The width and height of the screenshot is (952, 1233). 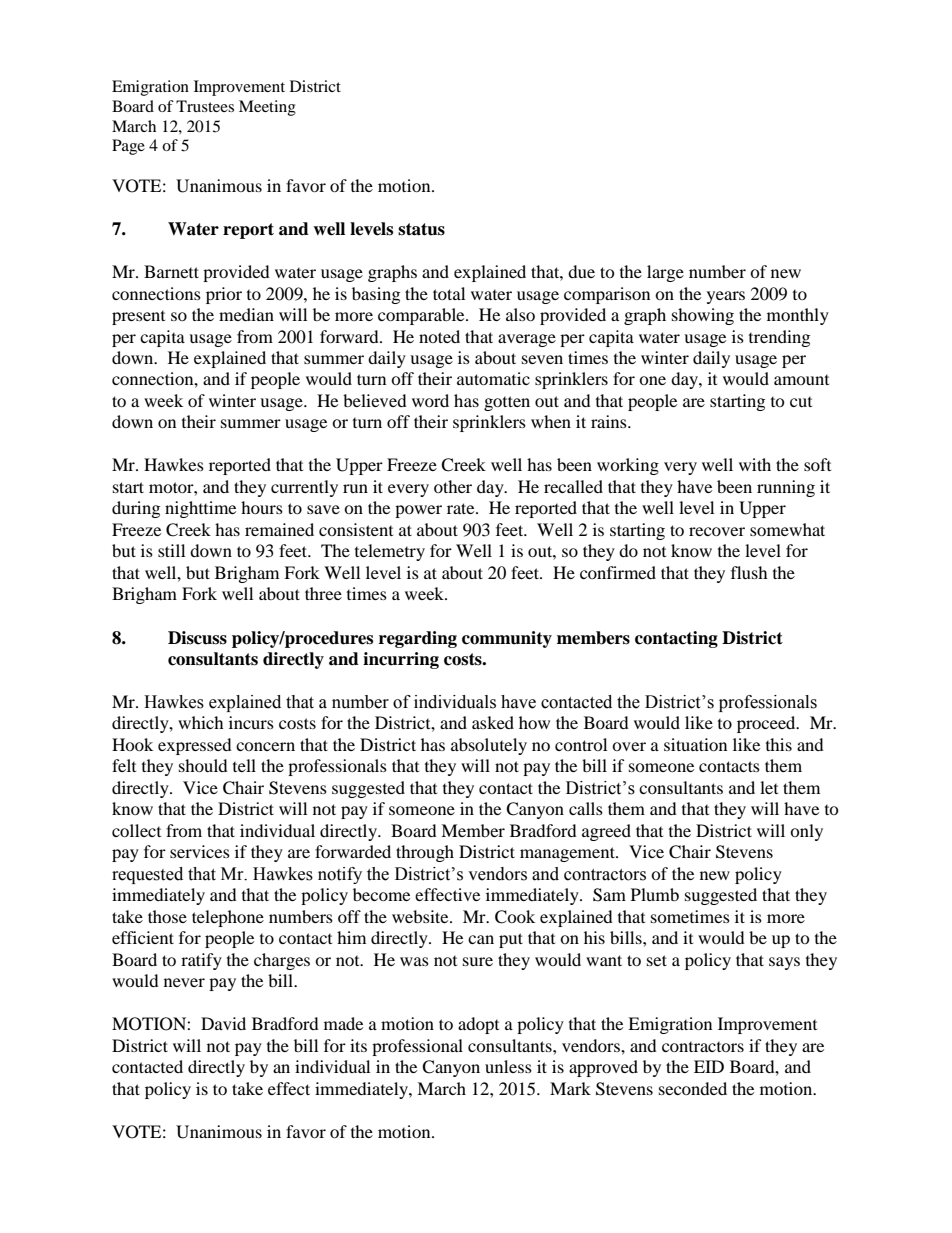 I want to click on status, so click(x=421, y=229).
